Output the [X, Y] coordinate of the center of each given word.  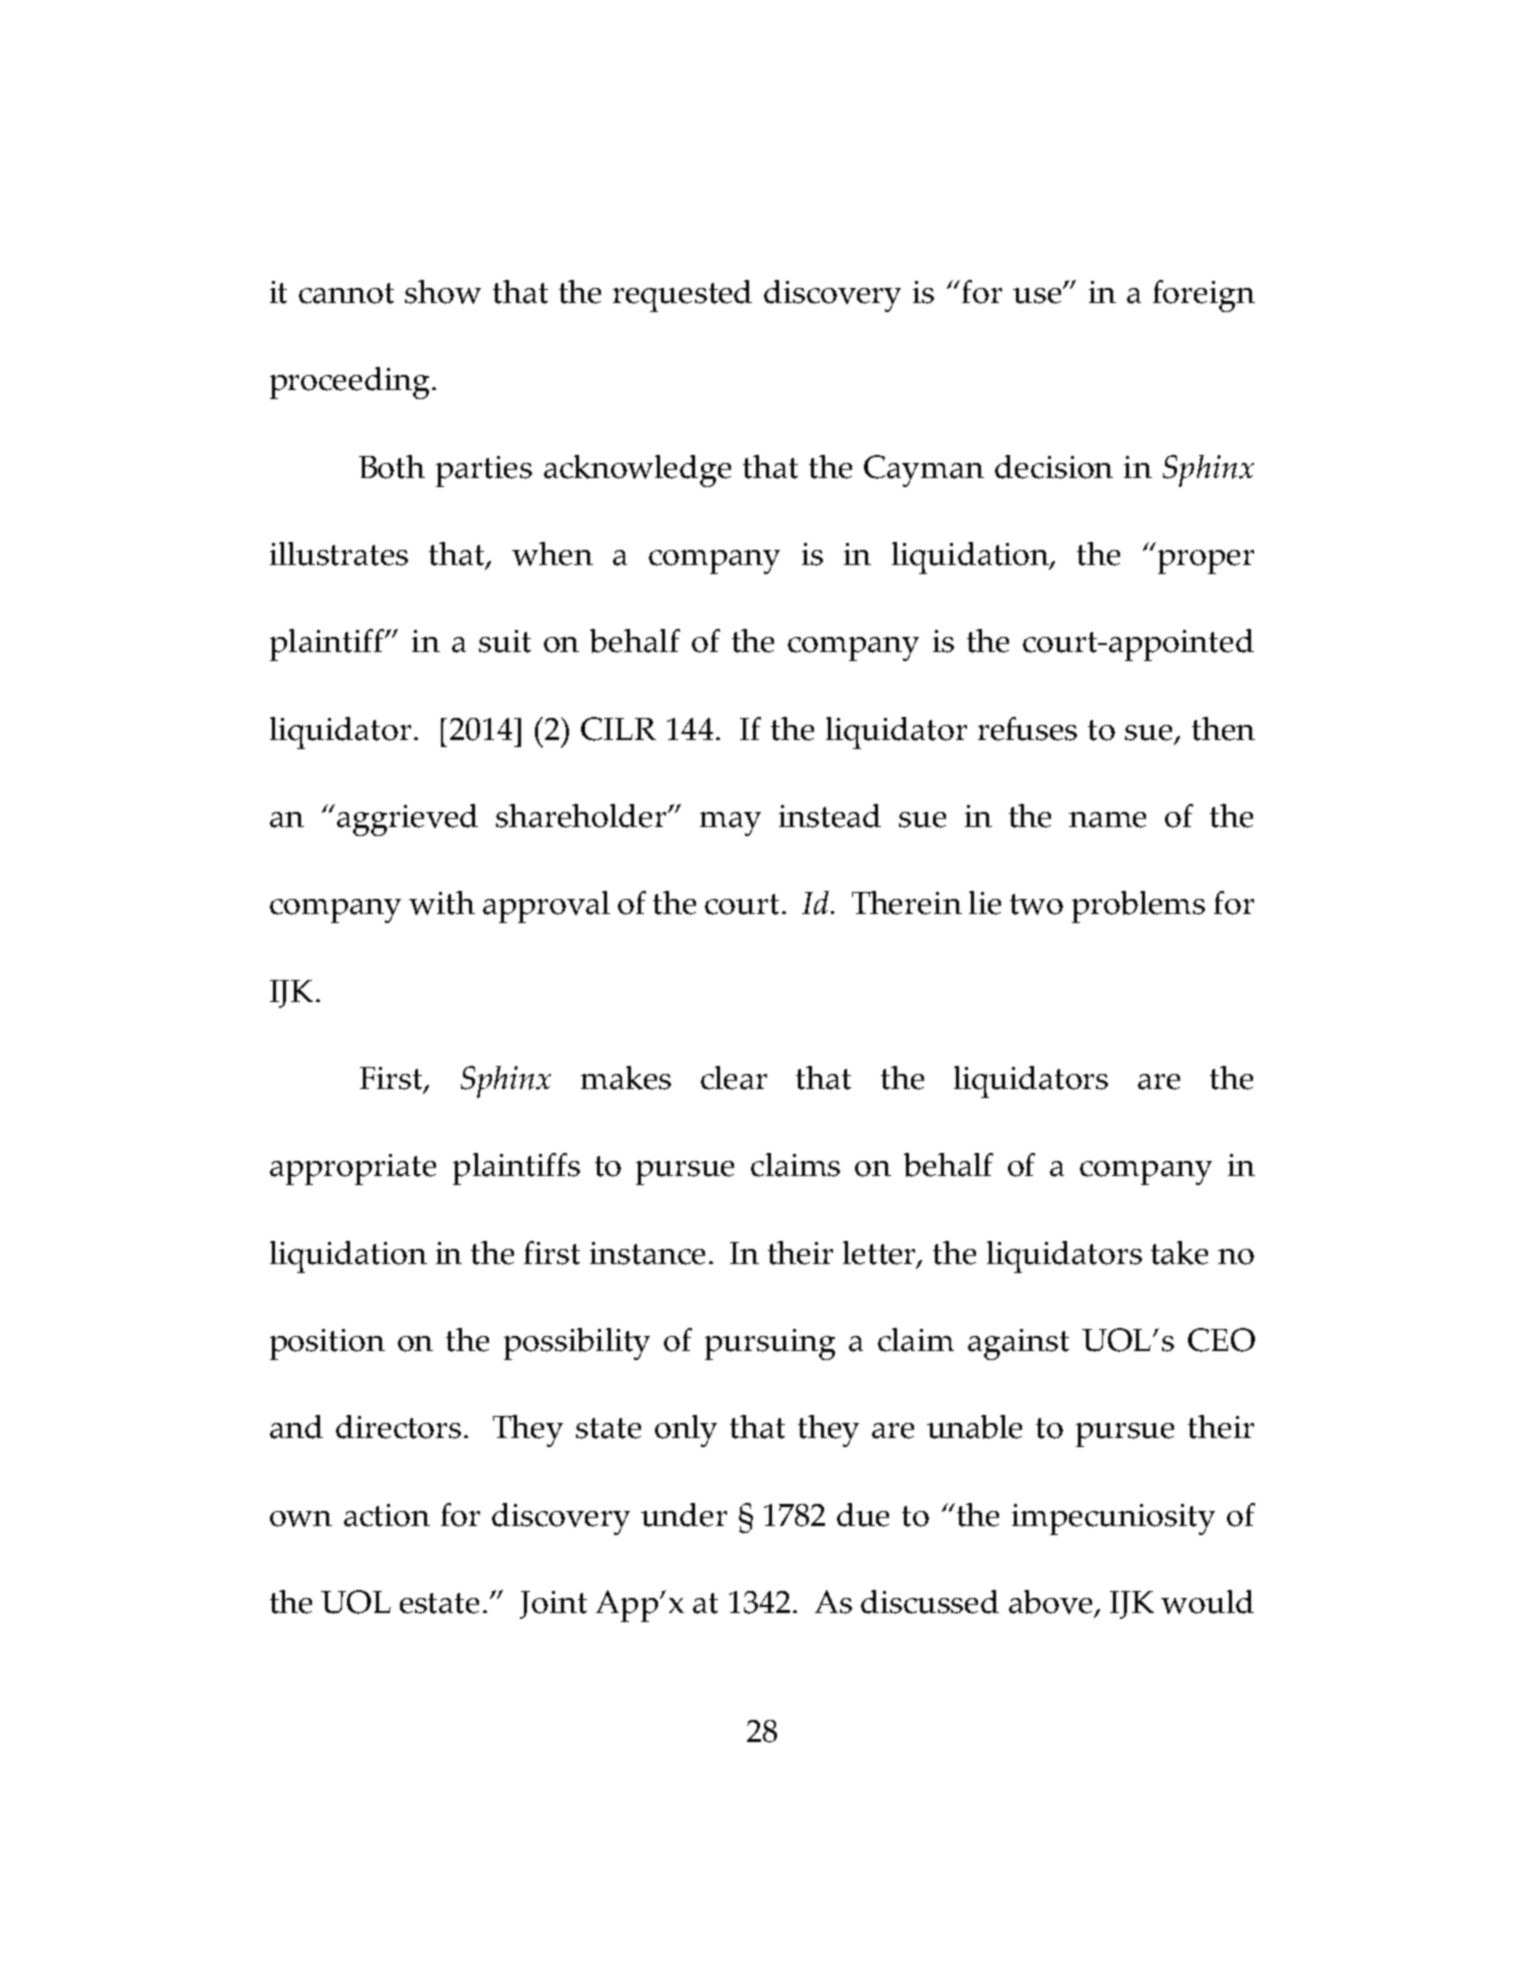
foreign [1204, 296]
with [442, 903]
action [387, 1515]
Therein [907, 903]
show [443, 292]
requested [682, 296]
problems [1138, 907]
